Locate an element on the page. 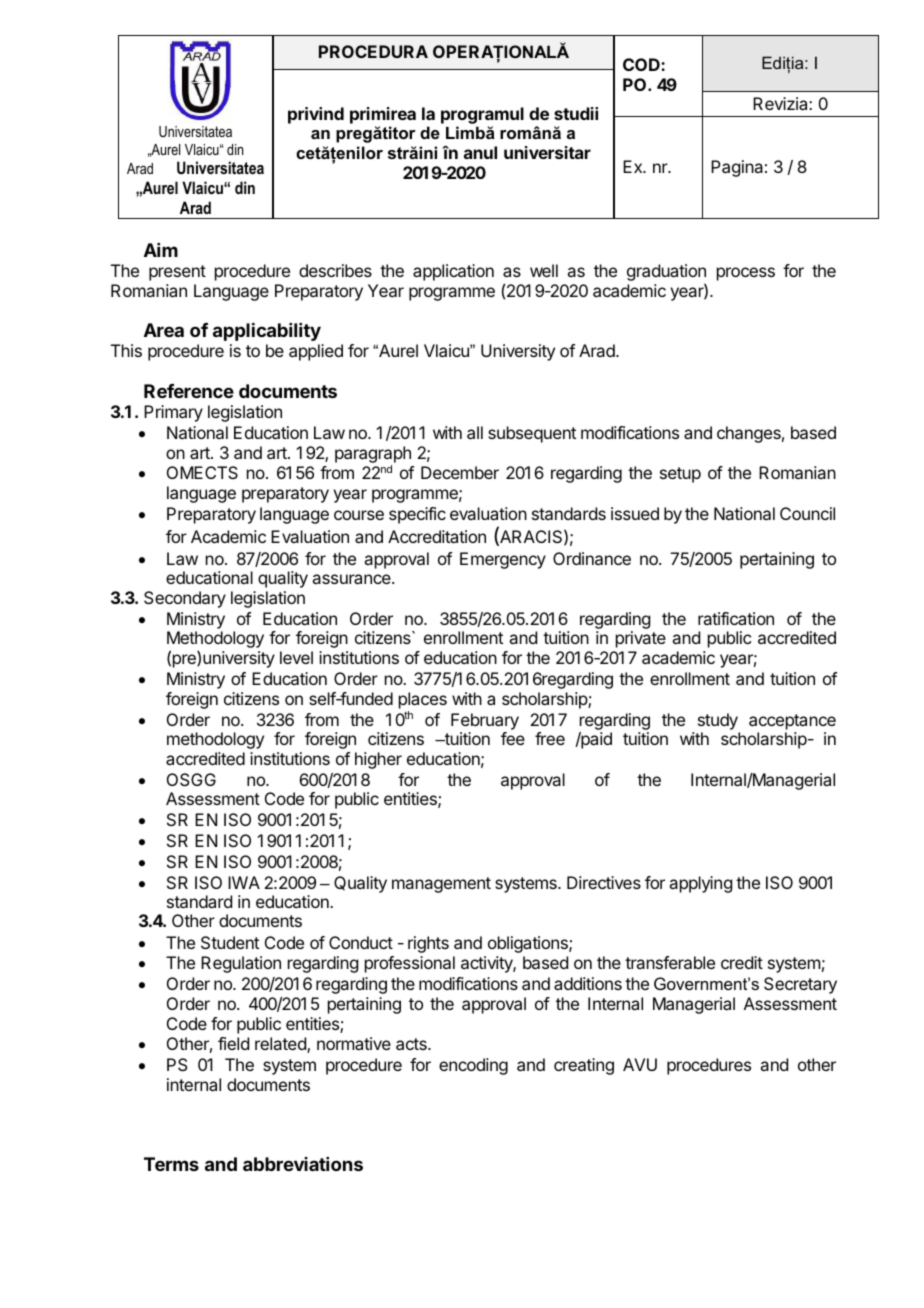 The width and height of the image is (924, 1308). encoding is located at coordinates (473, 1066).
